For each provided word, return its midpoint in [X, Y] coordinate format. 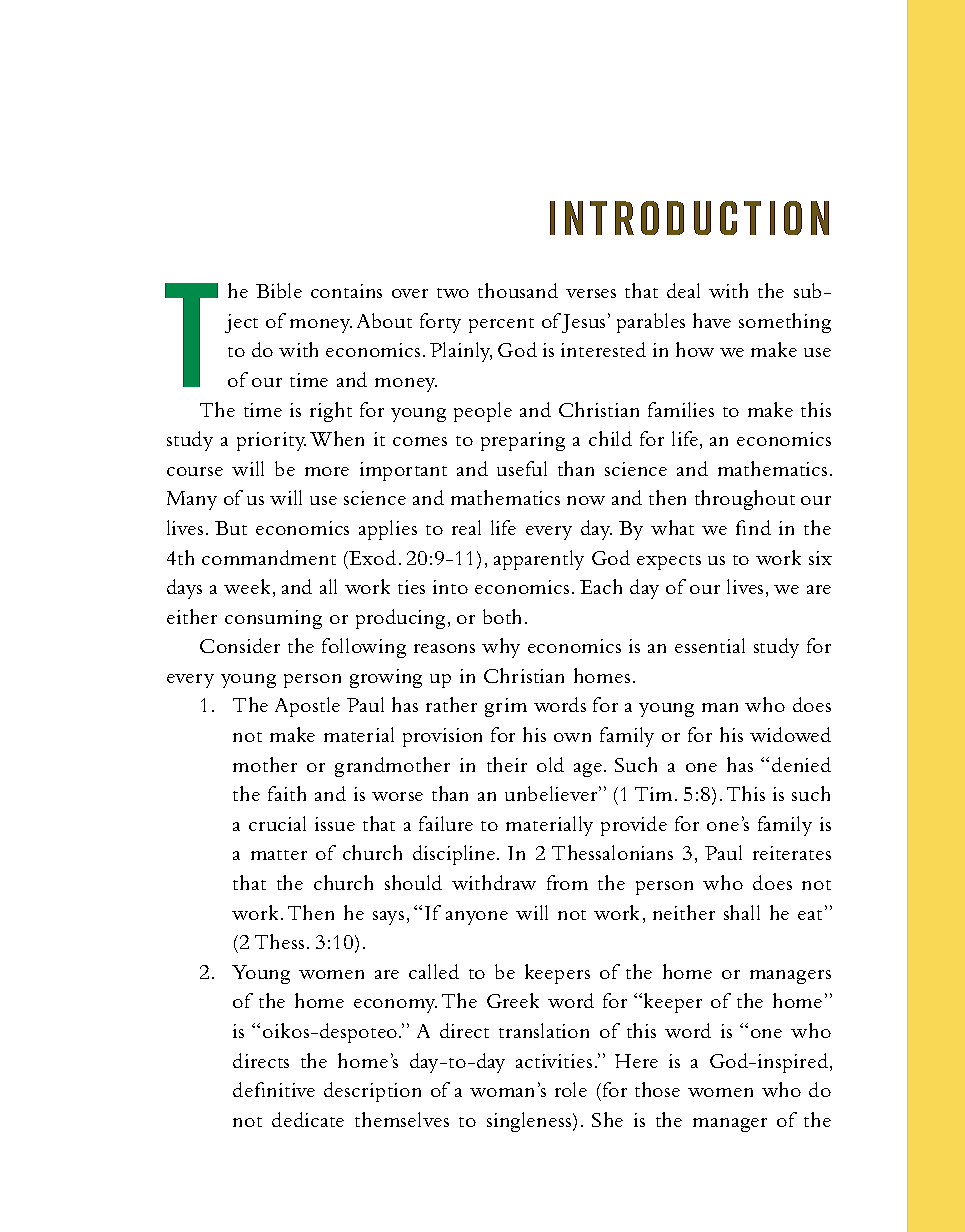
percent [501, 325]
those [657, 1089]
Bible [279, 290]
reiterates [792, 853]
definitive [274, 1089]
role [571, 1089]
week [247, 586]
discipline [455, 855]
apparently [539, 560]
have [712, 320]
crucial [277, 823]
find [753, 527]
